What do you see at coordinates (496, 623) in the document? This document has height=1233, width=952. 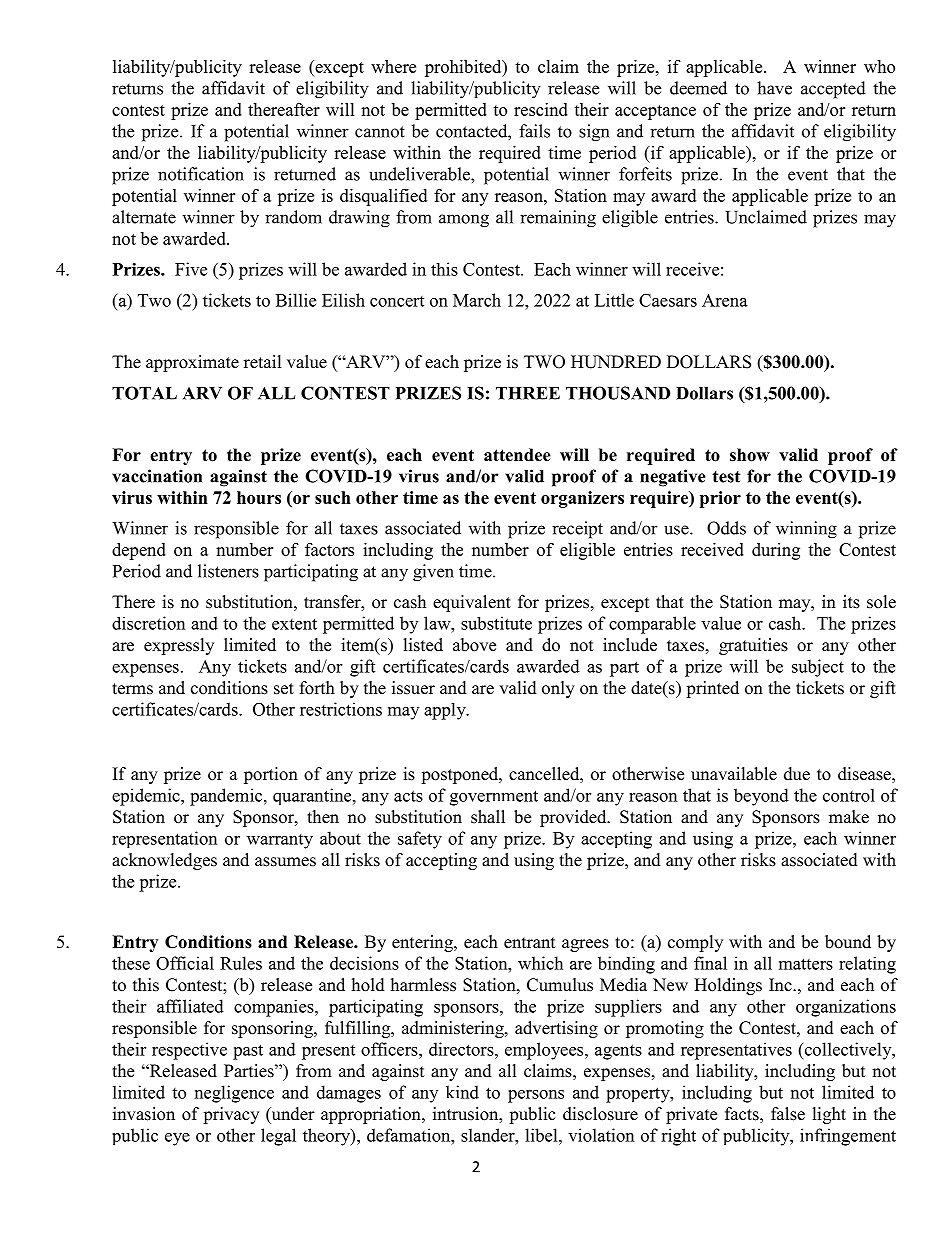 I see `substitute` at bounding box center [496, 623].
